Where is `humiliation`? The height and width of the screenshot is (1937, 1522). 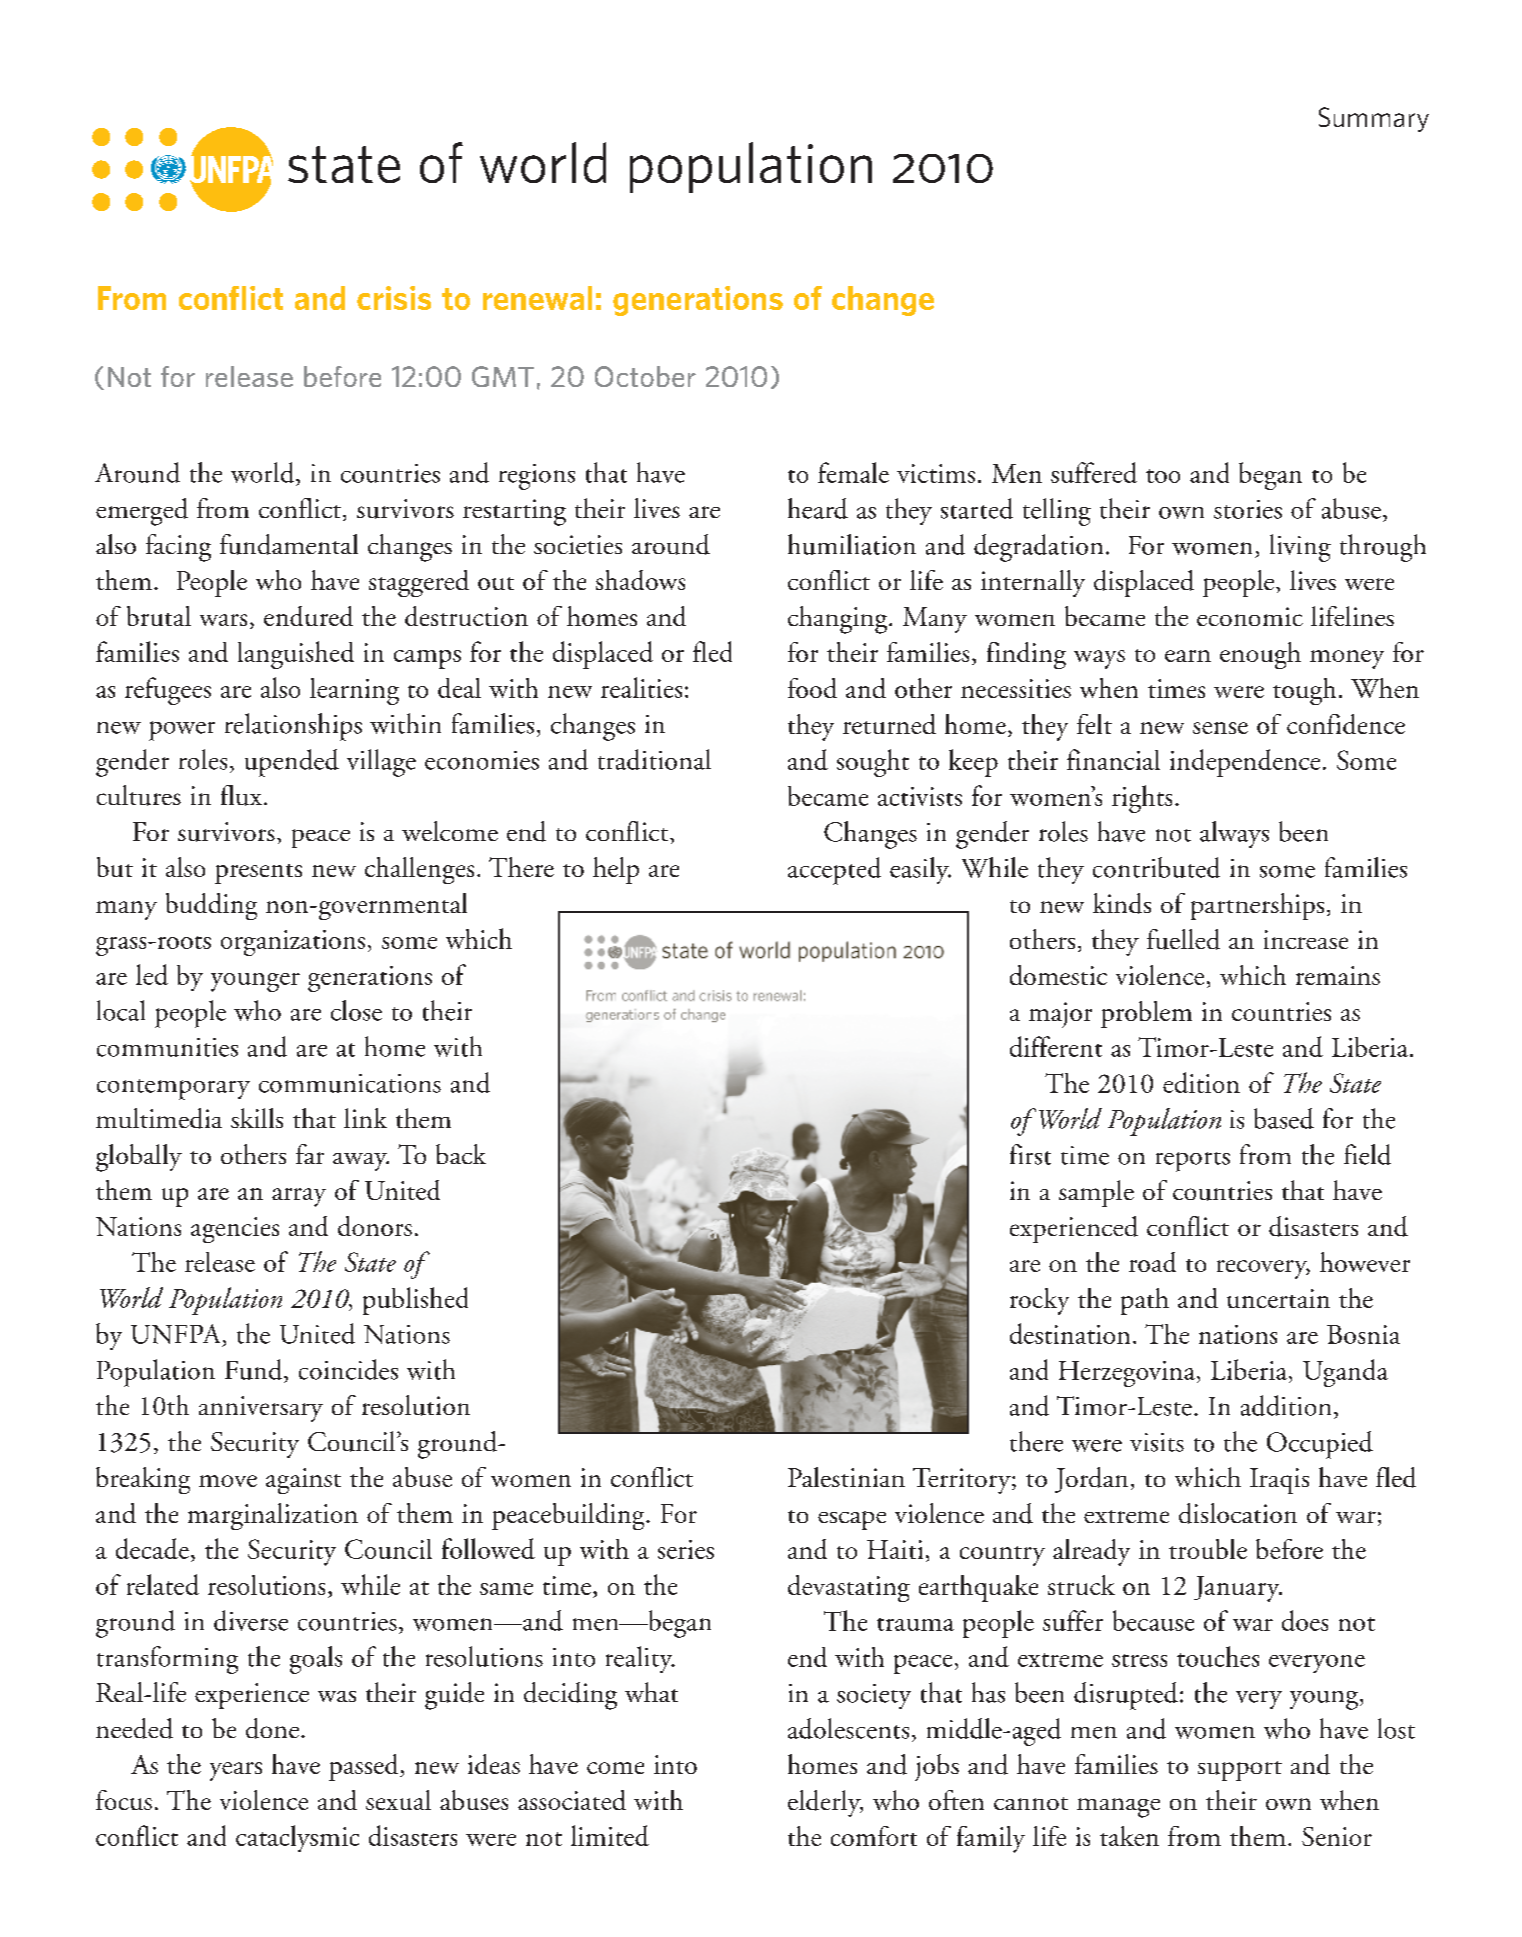 humiliation is located at coordinates (852, 544).
